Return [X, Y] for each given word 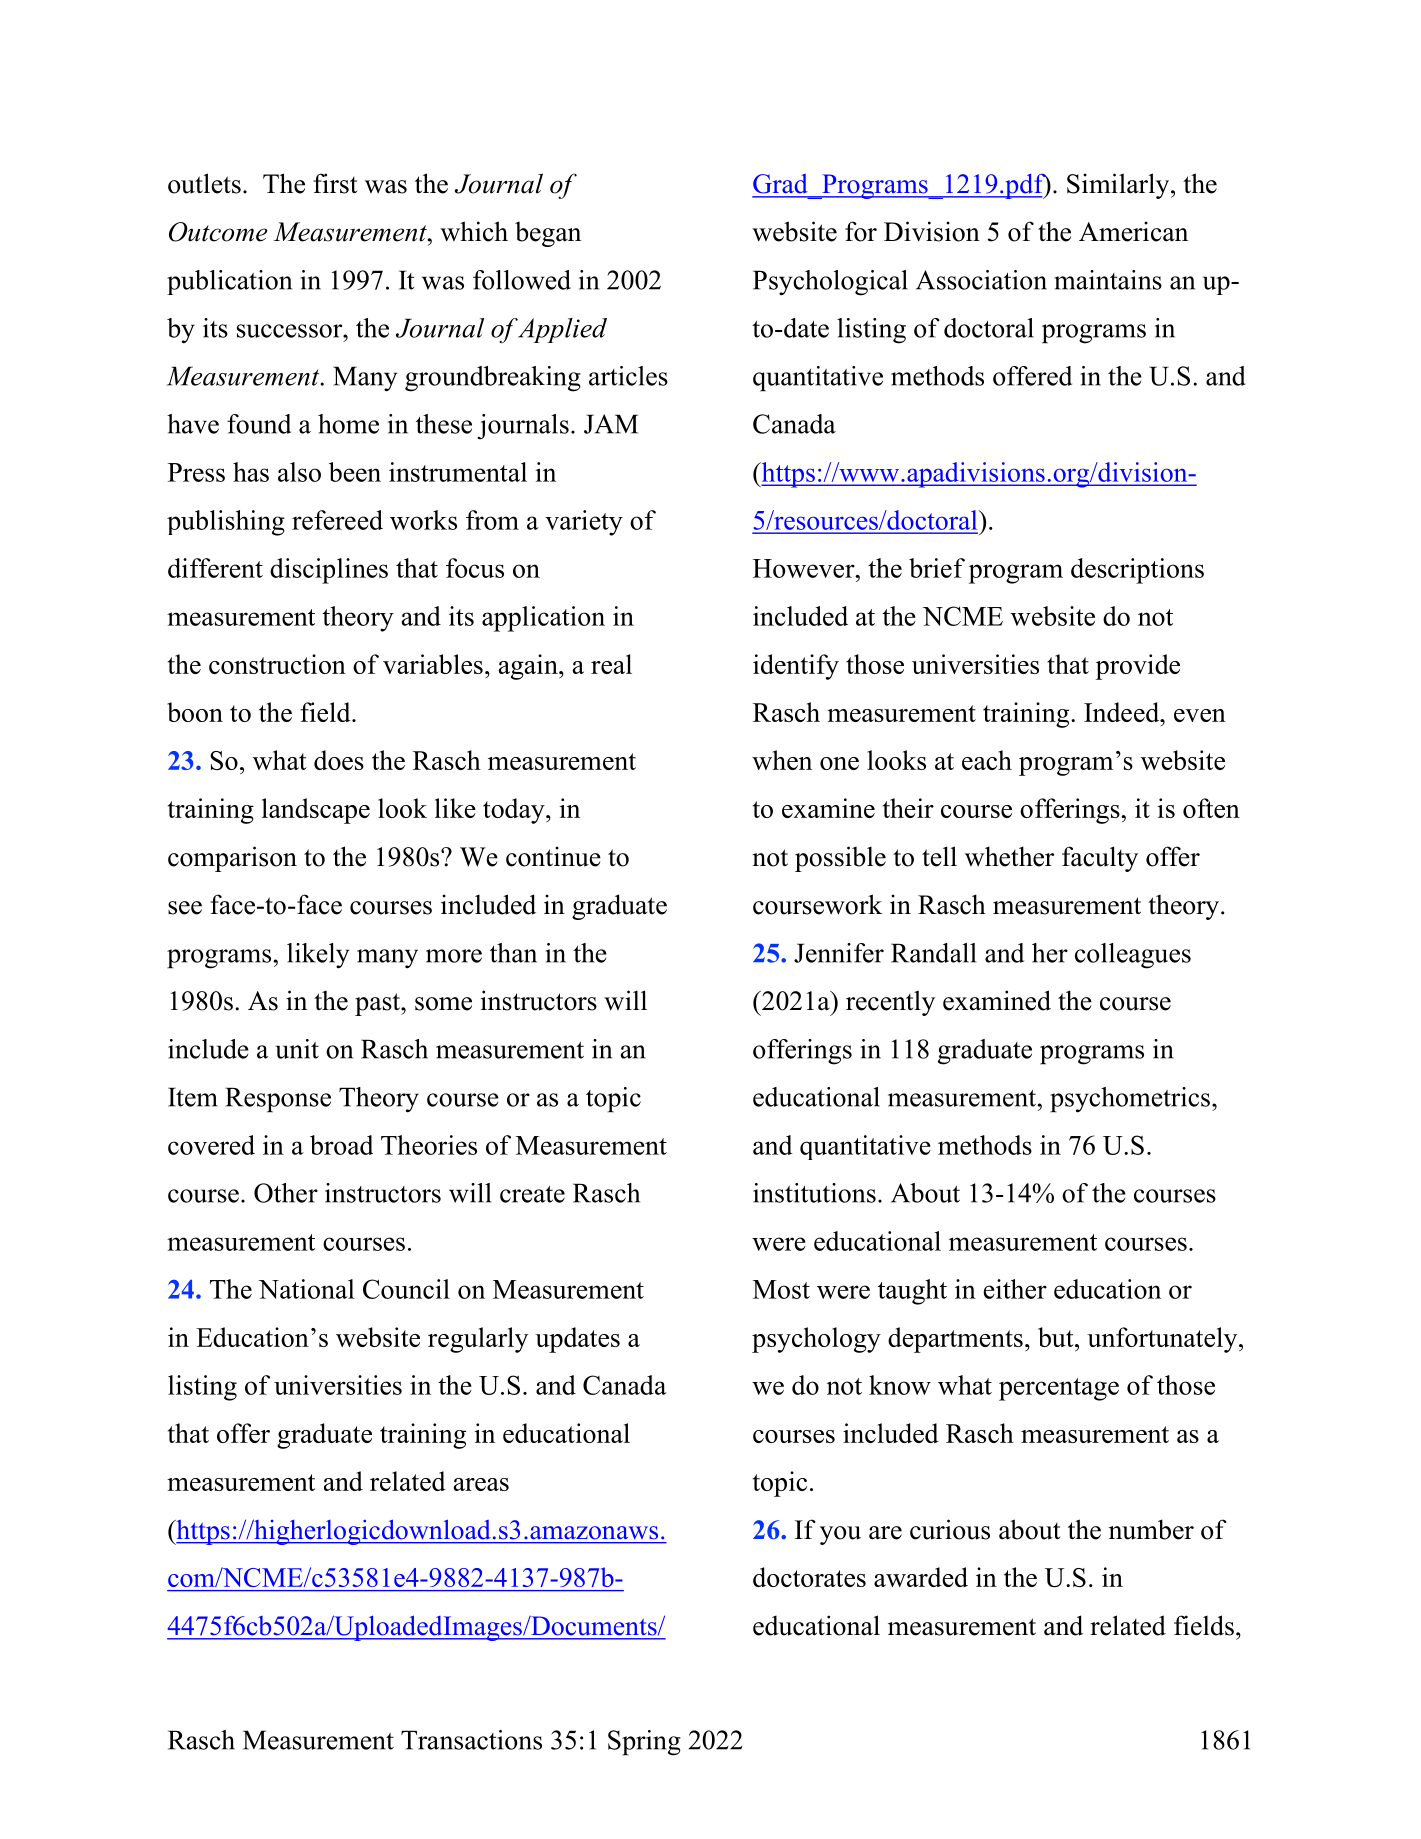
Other [286, 1193]
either [1015, 1289]
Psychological [830, 283]
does [339, 760]
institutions [814, 1193]
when [782, 760]
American [1133, 231]
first [335, 183]
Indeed [1123, 712]
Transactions [471, 1740]
